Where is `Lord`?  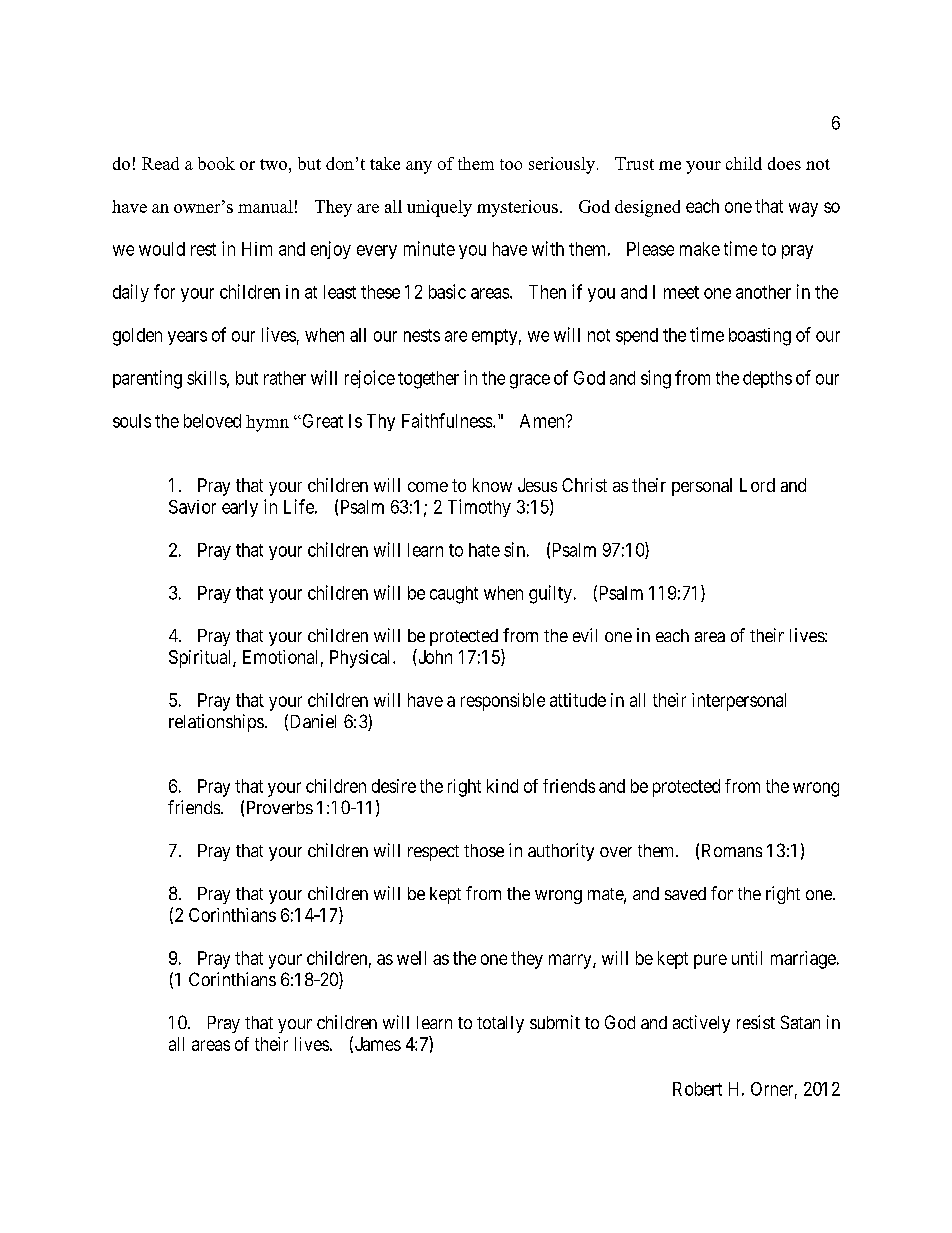 Lord is located at coordinates (757, 485).
